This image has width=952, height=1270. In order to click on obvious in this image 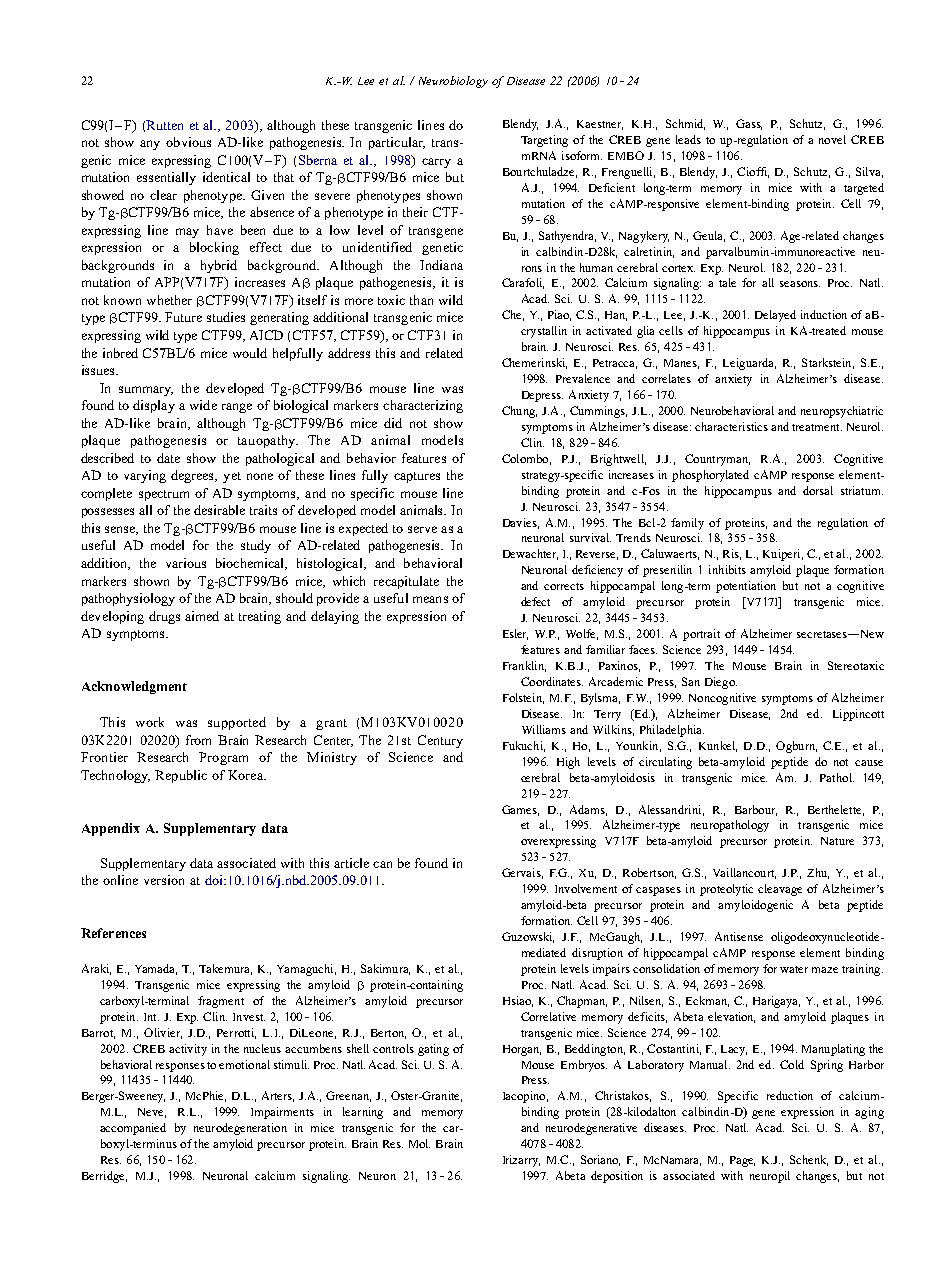, I will do `click(188, 142)`.
